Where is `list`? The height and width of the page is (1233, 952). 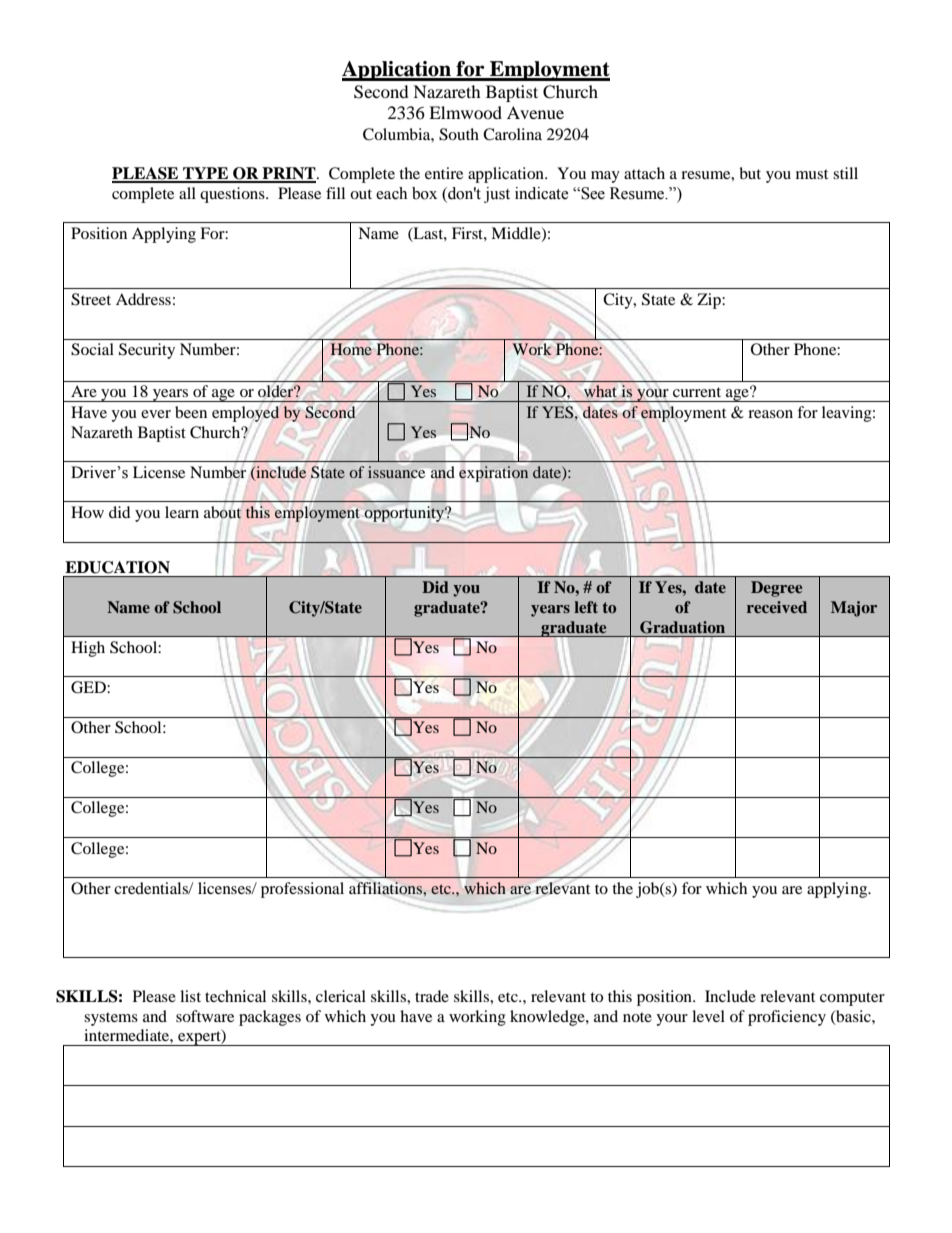
list is located at coordinates (190, 996).
